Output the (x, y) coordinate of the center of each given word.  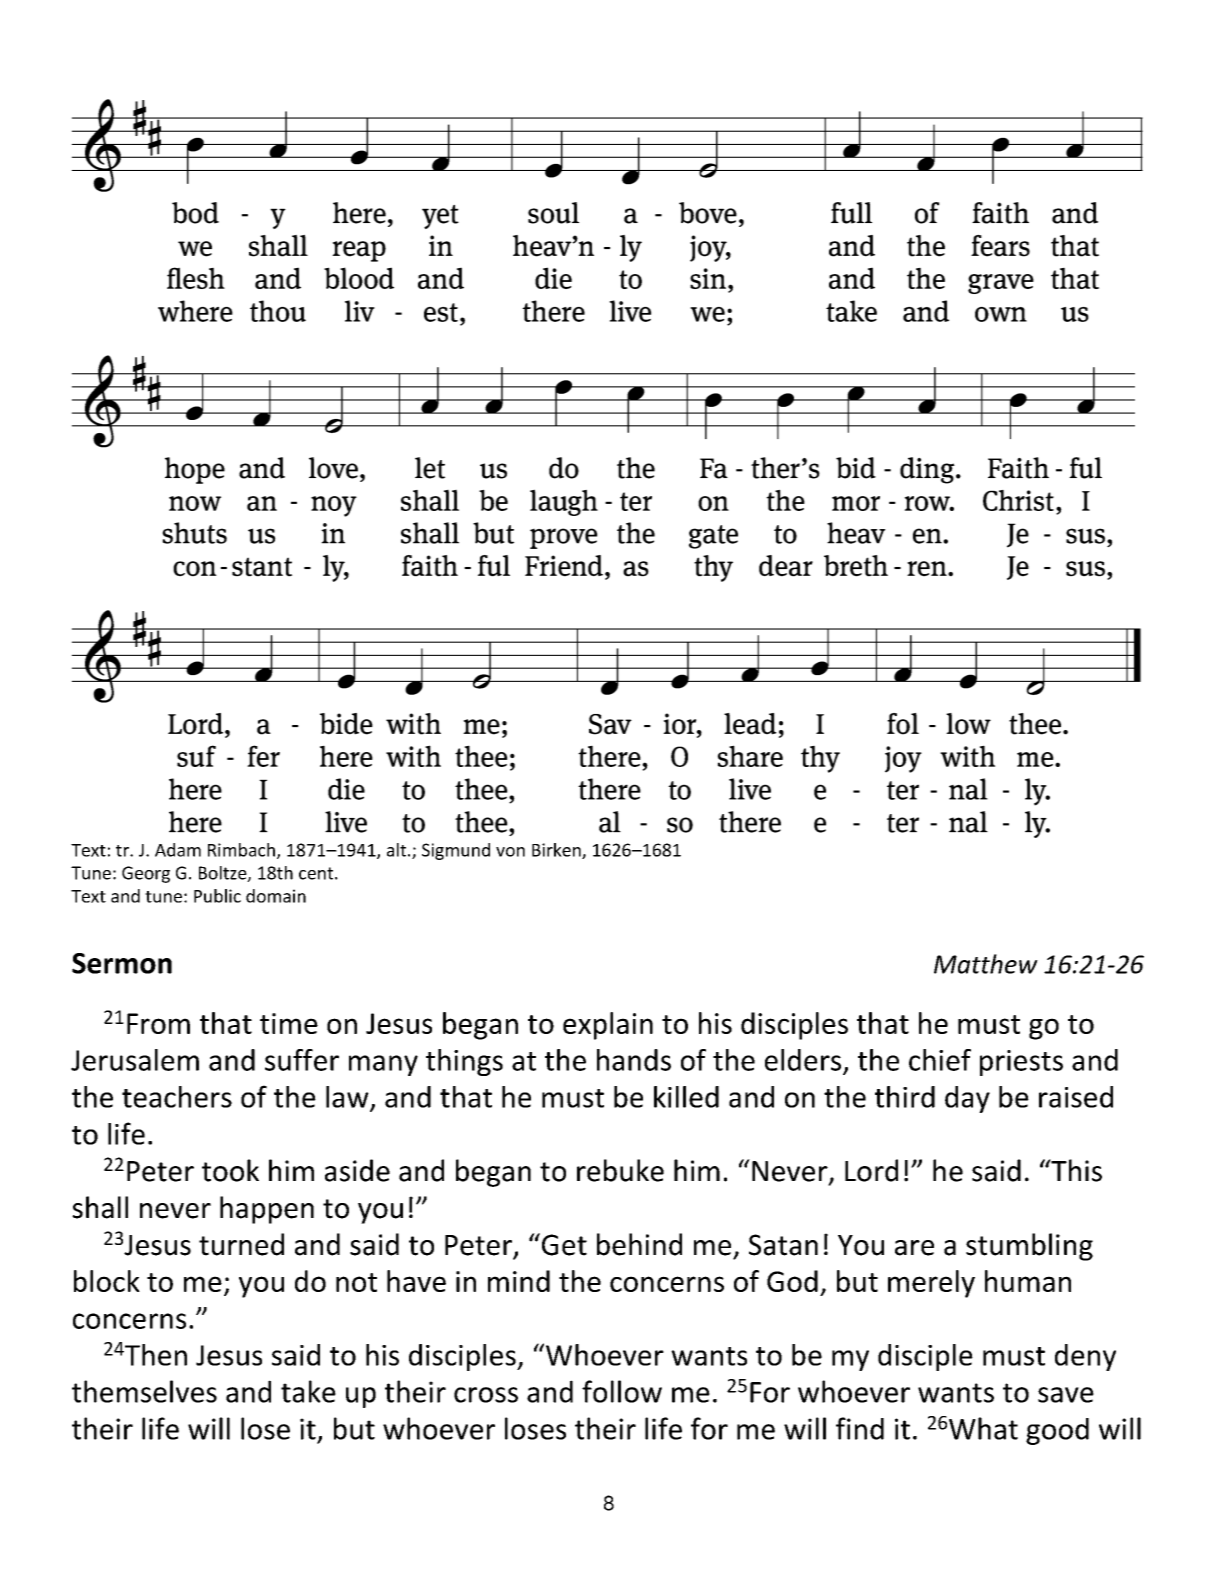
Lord (871, 1170)
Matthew (986, 964)
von (510, 852)
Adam (178, 850)
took (230, 1170)
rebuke (620, 1170)
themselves (144, 1391)
